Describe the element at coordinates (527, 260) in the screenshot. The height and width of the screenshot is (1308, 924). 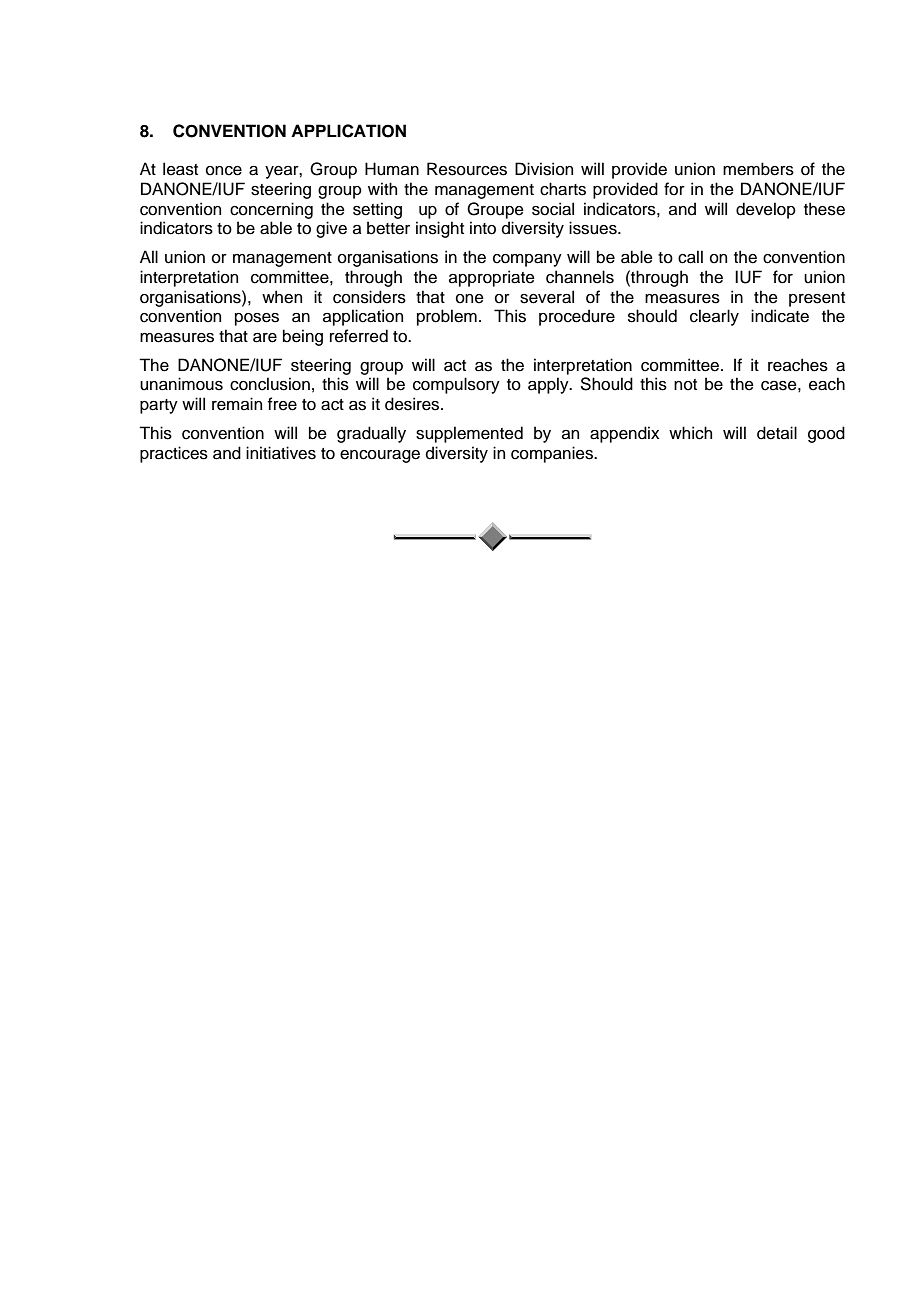
I see `company` at that location.
